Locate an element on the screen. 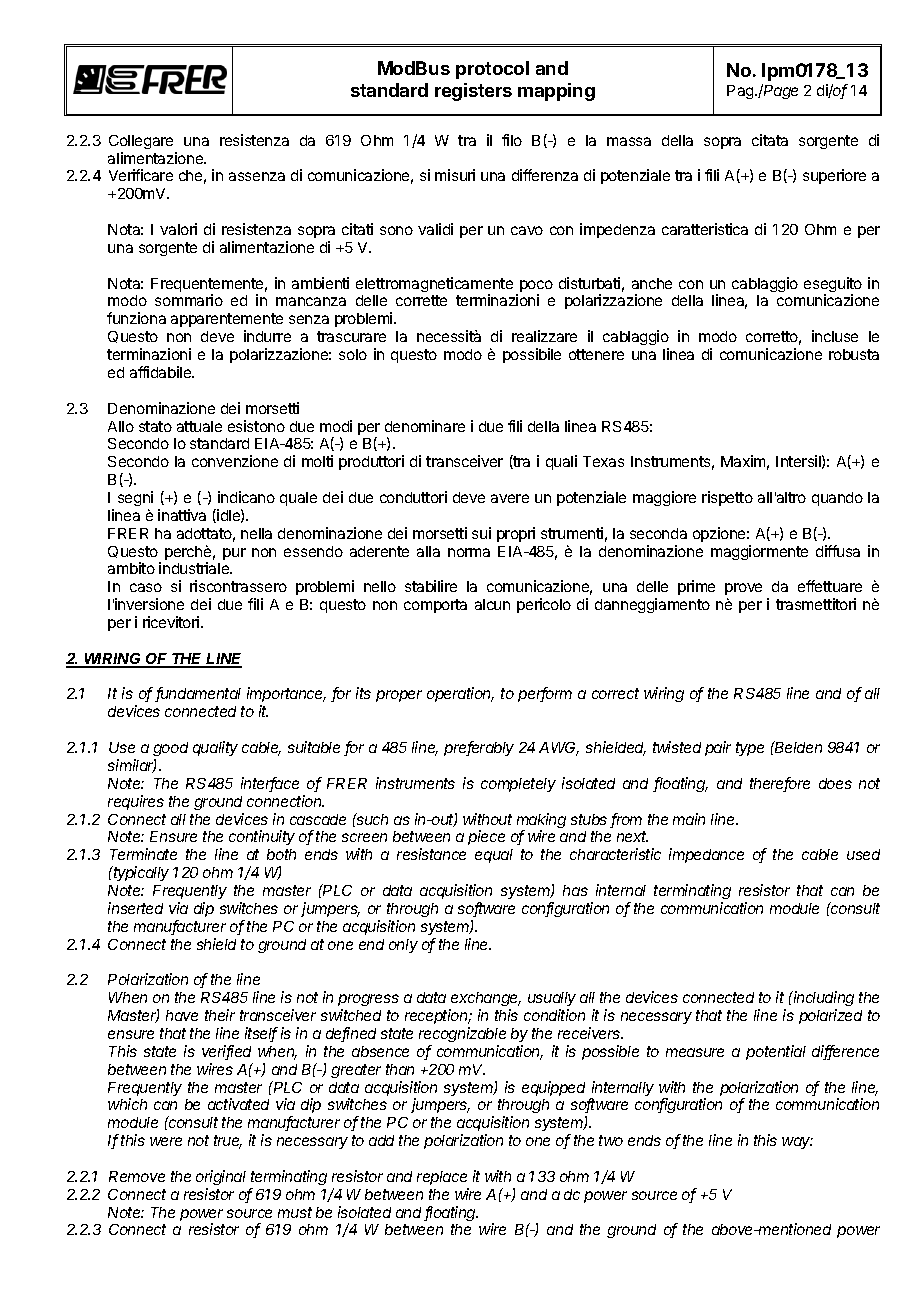 This screenshot has height=1308, width=924. piece is located at coordinates (486, 837).
